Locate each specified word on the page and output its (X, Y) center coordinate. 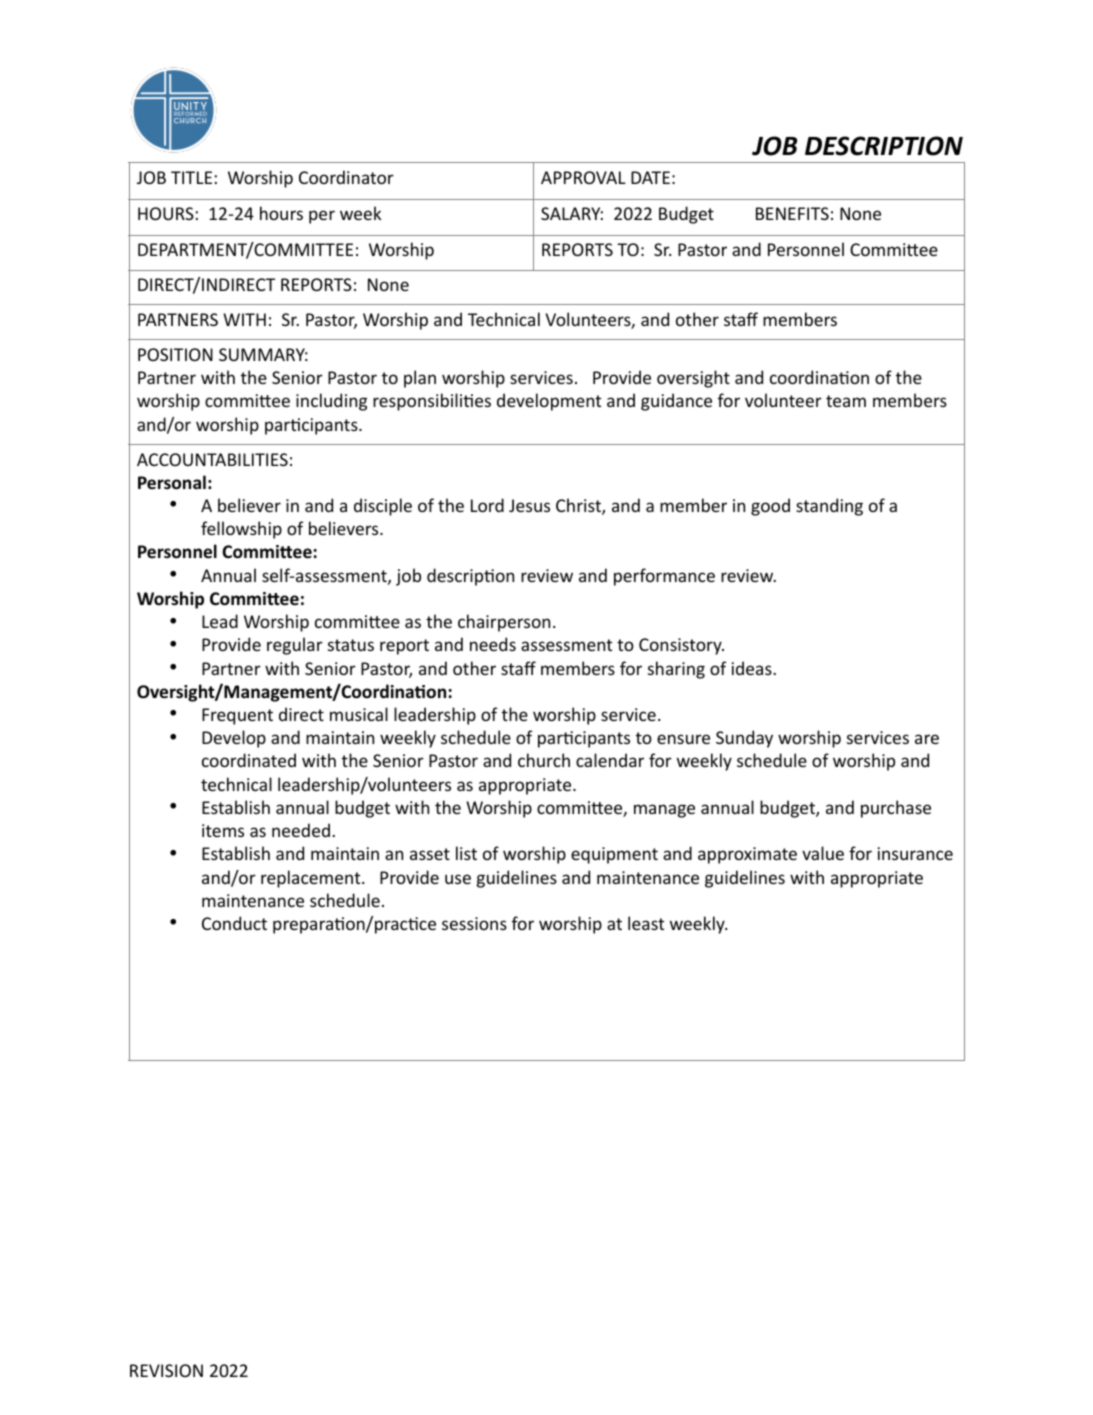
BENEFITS (792, 213)
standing (829, 507)
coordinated (249, 760)
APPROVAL (583, 177)
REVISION (166, 1370)
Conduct (234, 923)
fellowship (241, 530)
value (823, 853)
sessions (474, 923)
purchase (896, 809)
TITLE (191, 177)
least (646, 923)
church (544, 760)
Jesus (529, 505)
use (458, 879)
